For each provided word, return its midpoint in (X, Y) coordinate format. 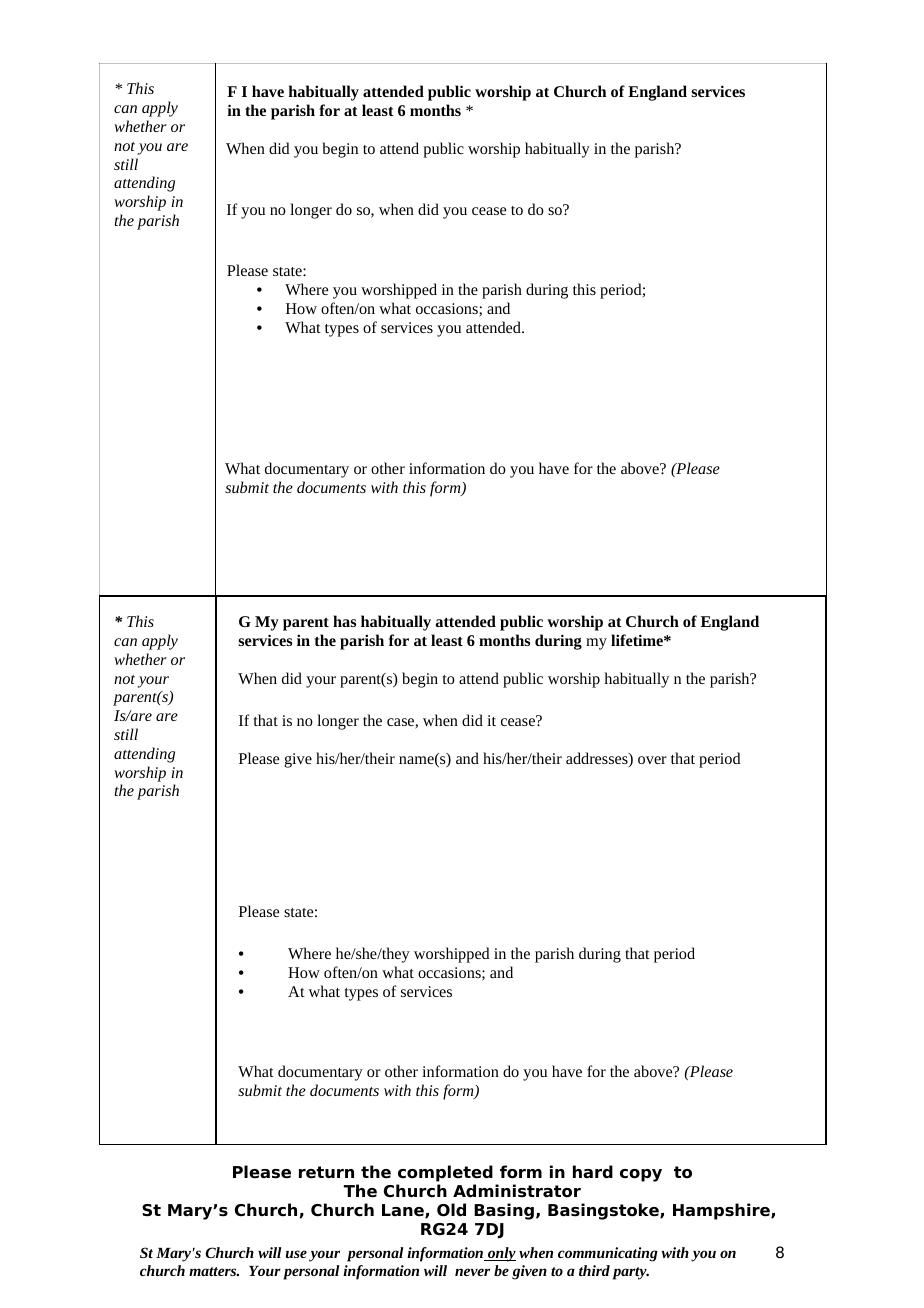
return (326, 1172)
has (344, 621)
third (594, 1270)
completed (445, 1173)
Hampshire (722, 1211)
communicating (608, 1254)
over (652, 760)
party (631, 1273)
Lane (404, 1211)
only (501, 1254)
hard (593, 1172)
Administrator (517, 1191)
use (296, 1254)
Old (451, 1210)
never (472, 1272)
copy (641, 1175)
